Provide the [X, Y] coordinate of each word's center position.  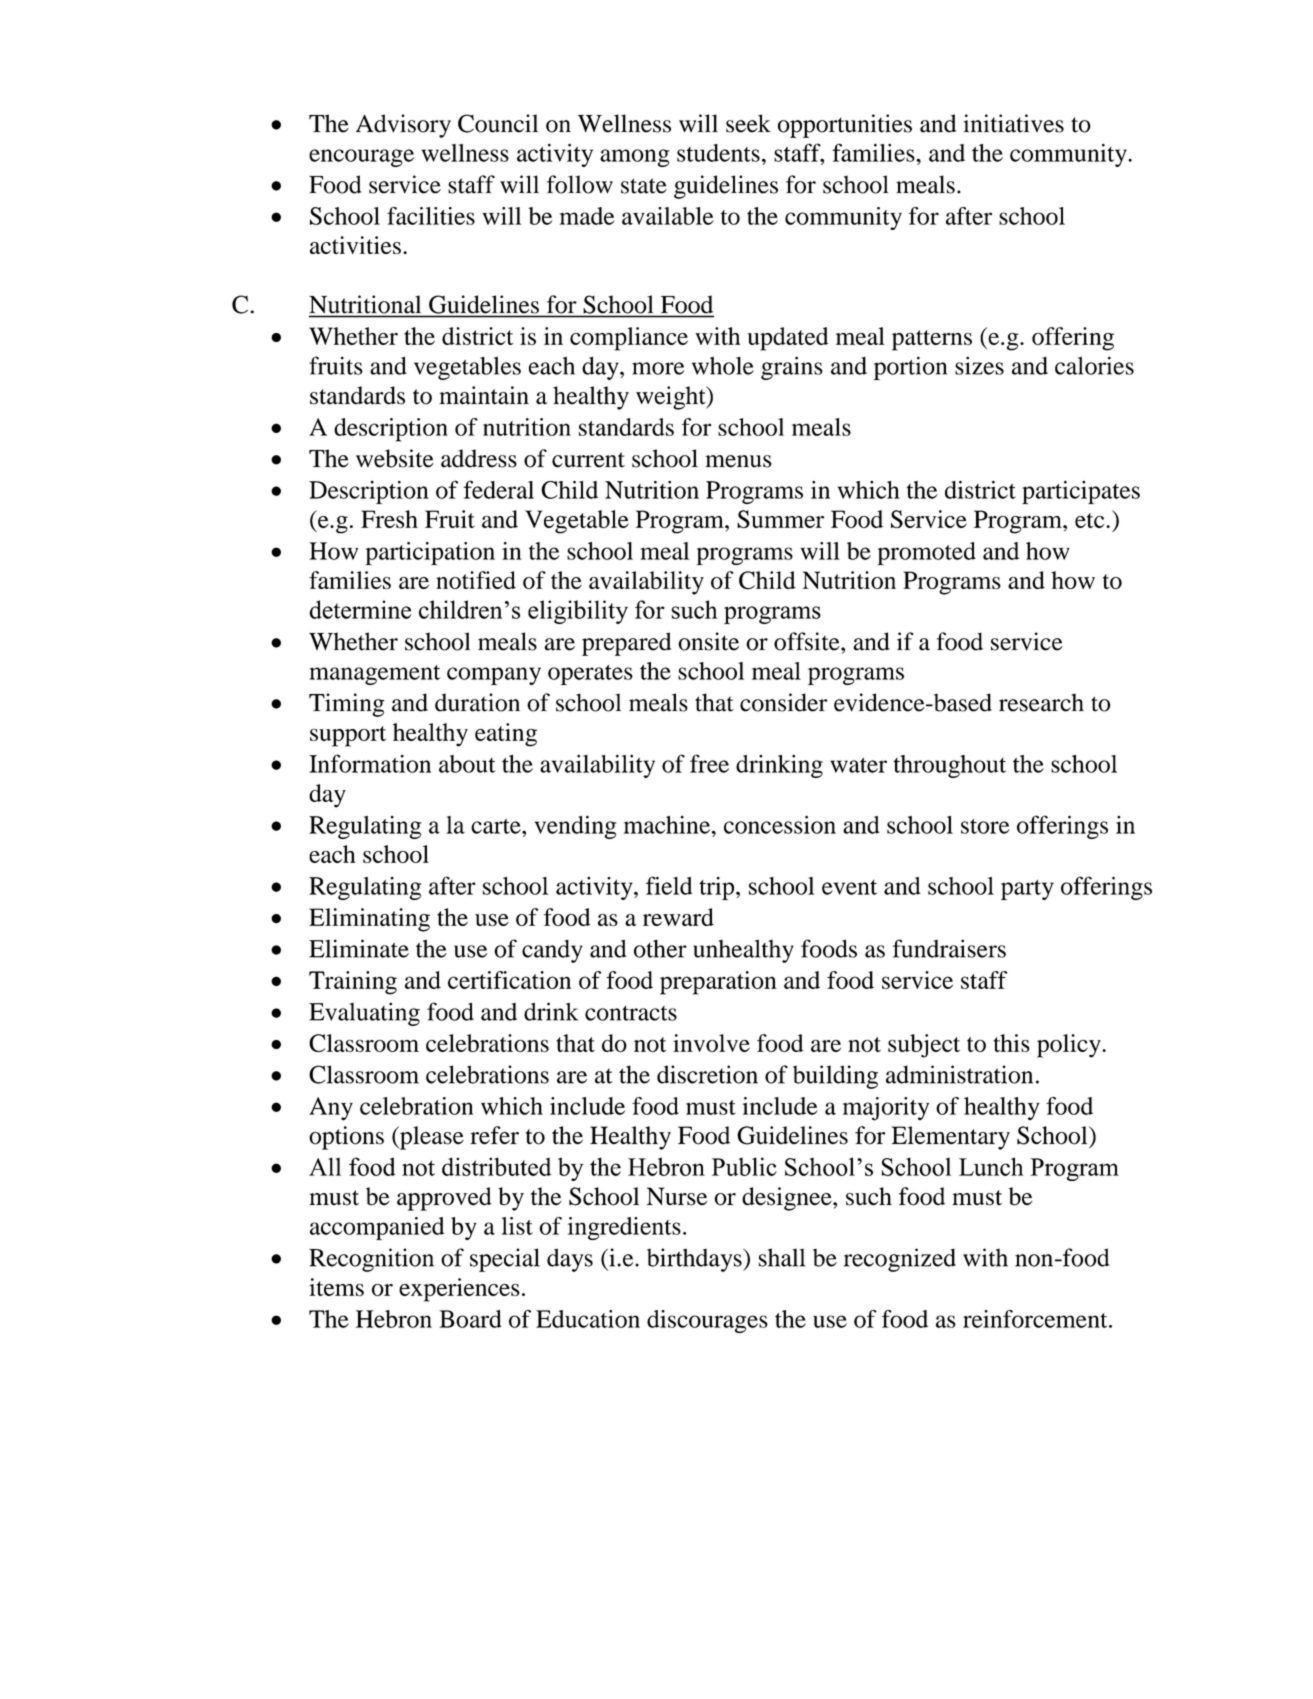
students [718, 153]
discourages [707, 1321]
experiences [459, 1290]
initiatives [1013, 123]
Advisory [403, 126]
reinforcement [1036, 1319]
